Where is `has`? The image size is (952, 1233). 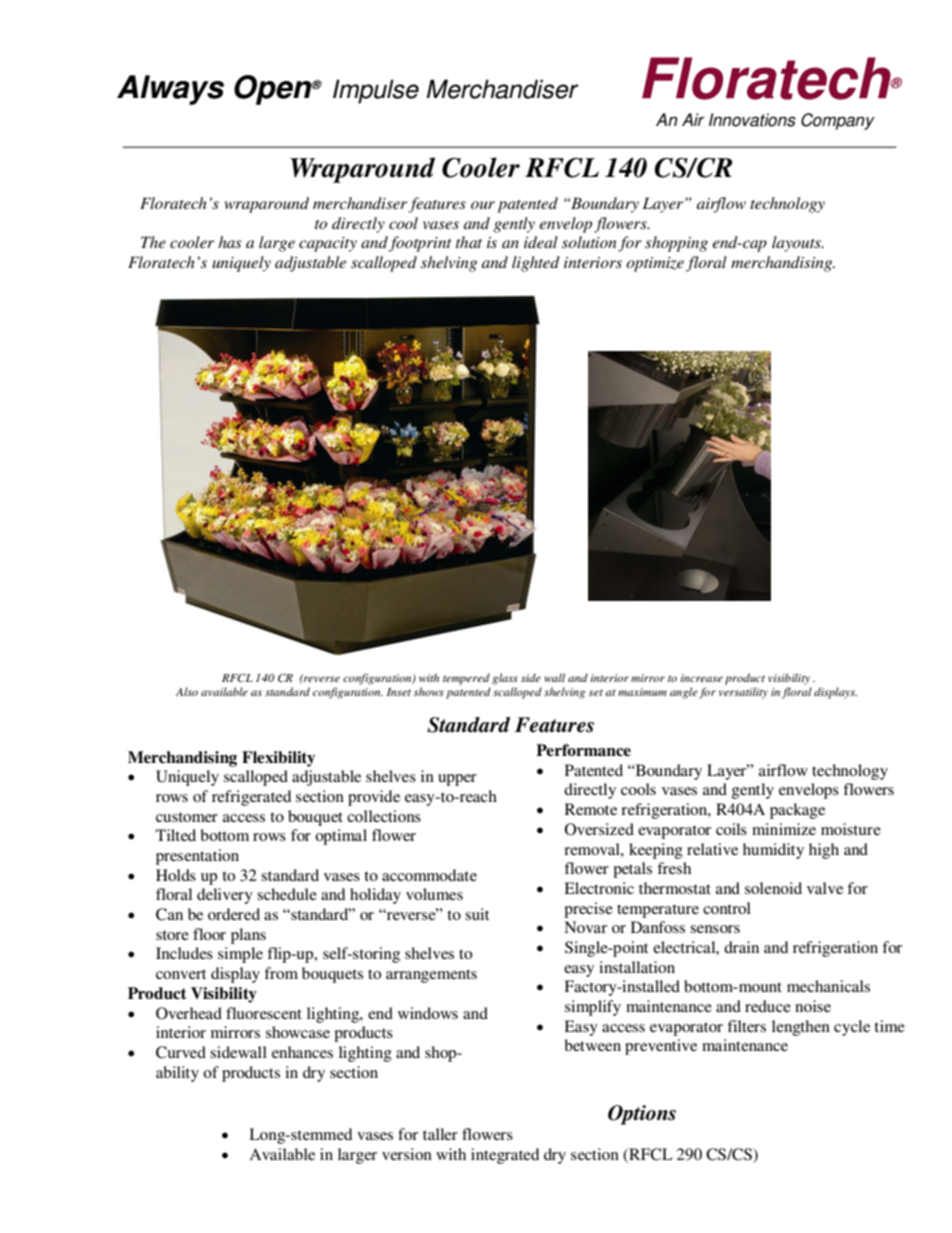
has is located at coordinates (230, 242).
